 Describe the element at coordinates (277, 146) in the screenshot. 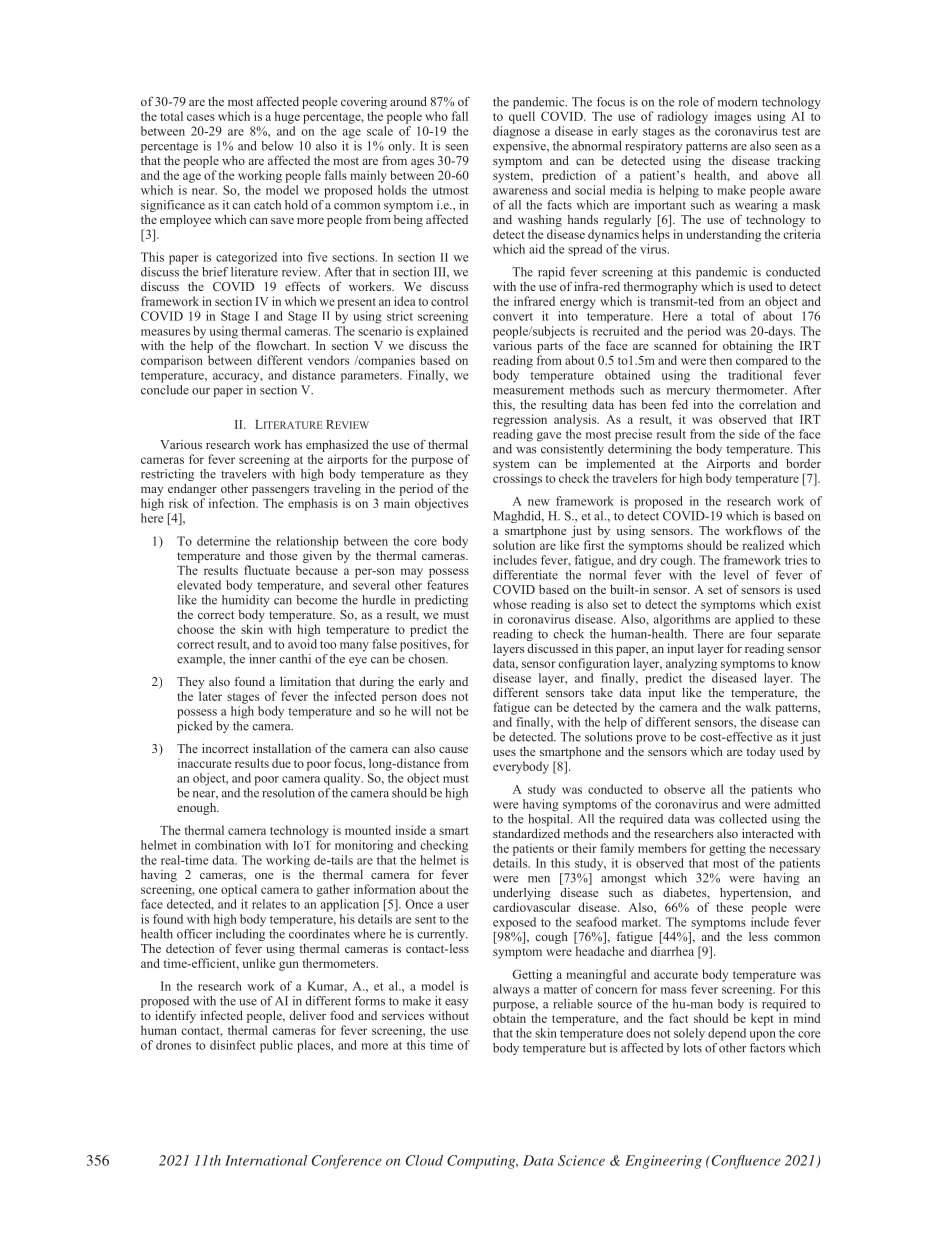

I see `below` at that location.
